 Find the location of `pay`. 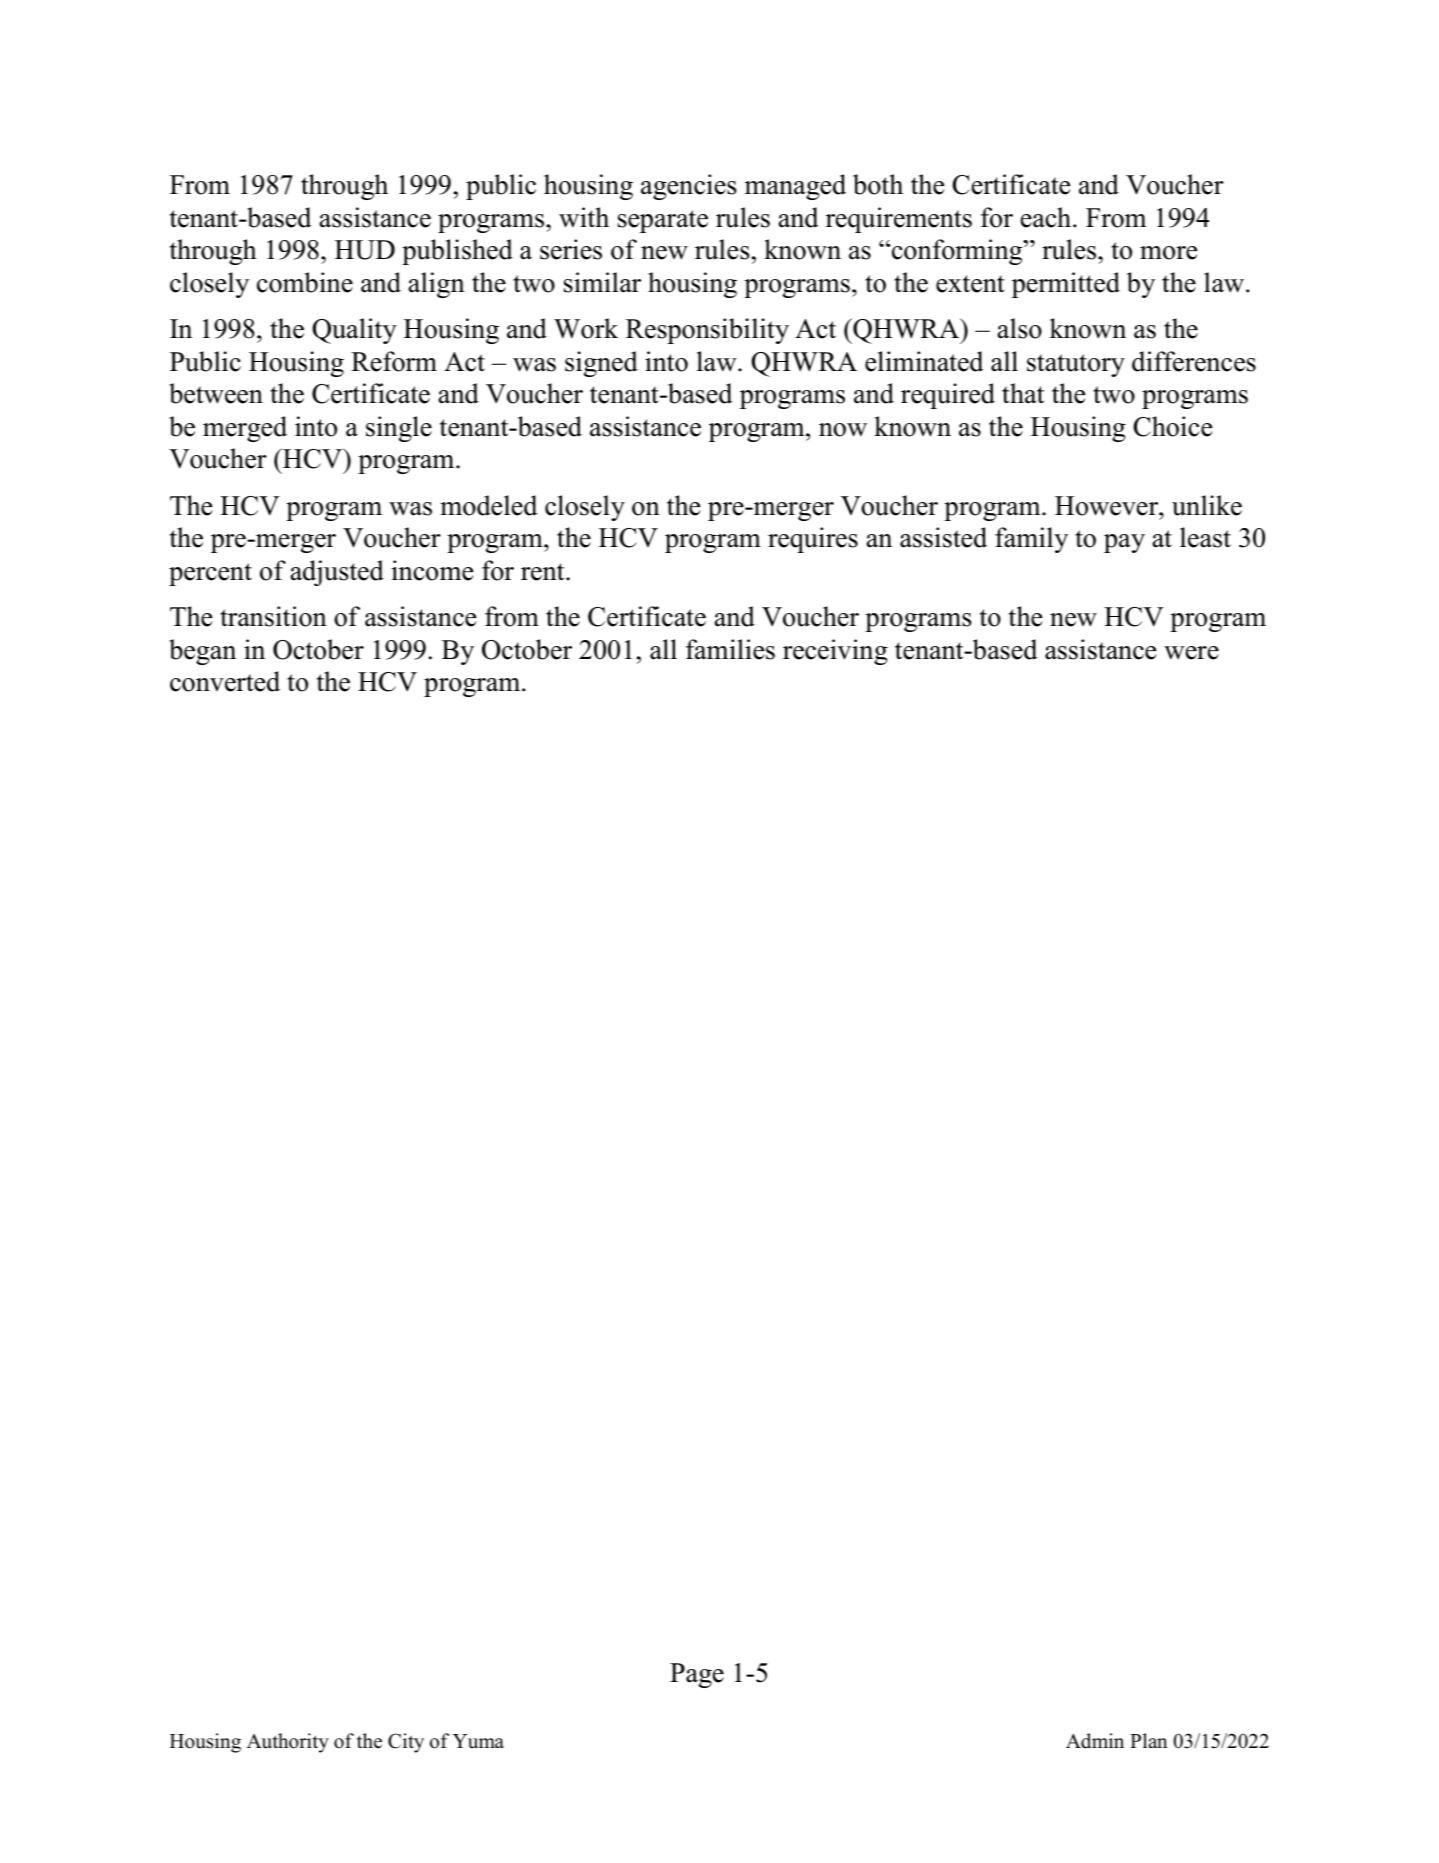

pay is located at coordinates (1124, 543).
